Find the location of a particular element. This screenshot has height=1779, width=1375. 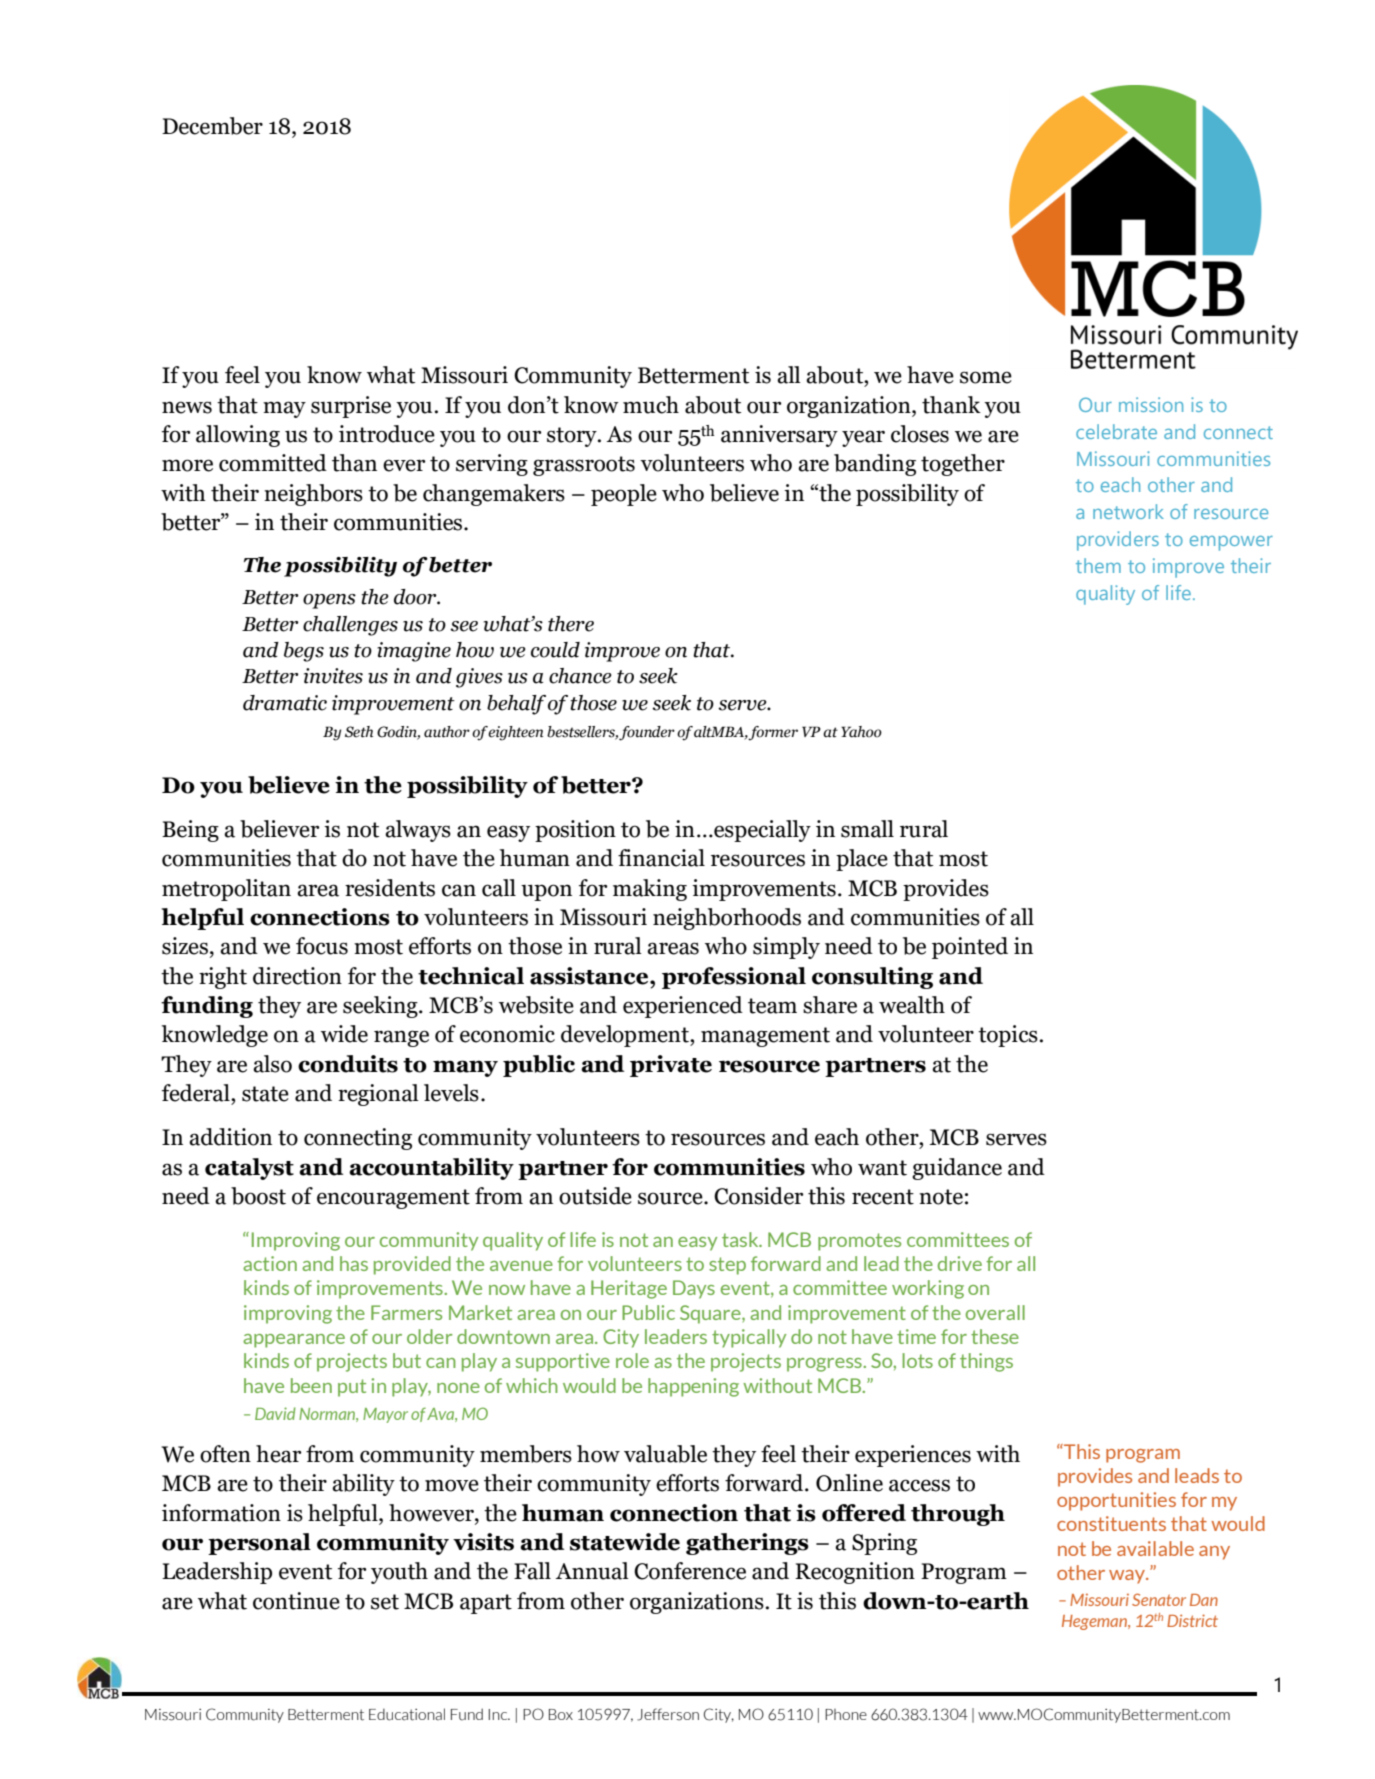

much is located at coordinates (651, 405).
